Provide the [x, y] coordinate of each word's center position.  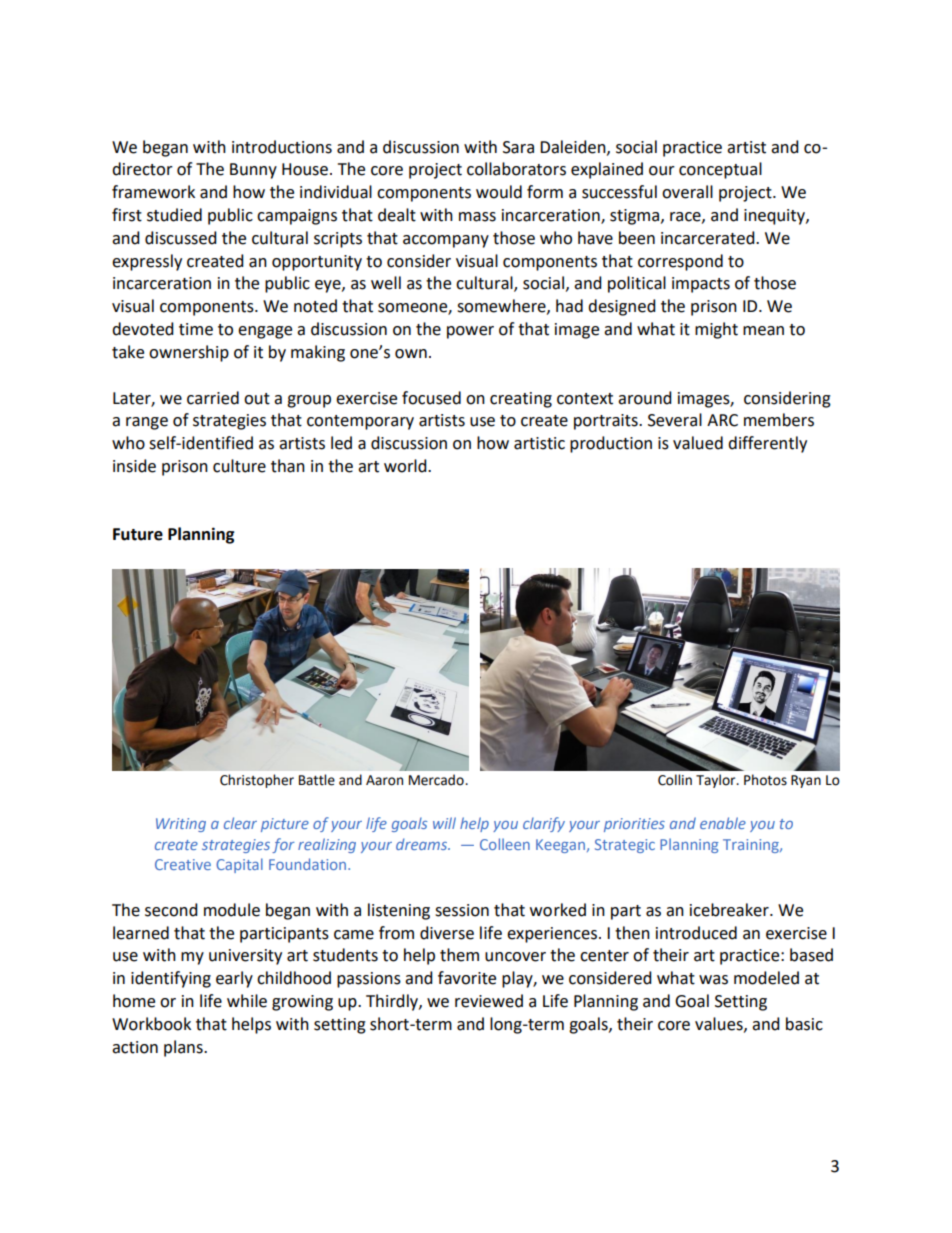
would [499, 192]
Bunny [253, 171]
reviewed [489, 1001]
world [406, 466]
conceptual [720, 170]
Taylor [717, 781]
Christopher [257, 781]
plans [184, 1048]
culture [239, 466]
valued [698, 443]
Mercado [437, 780]
